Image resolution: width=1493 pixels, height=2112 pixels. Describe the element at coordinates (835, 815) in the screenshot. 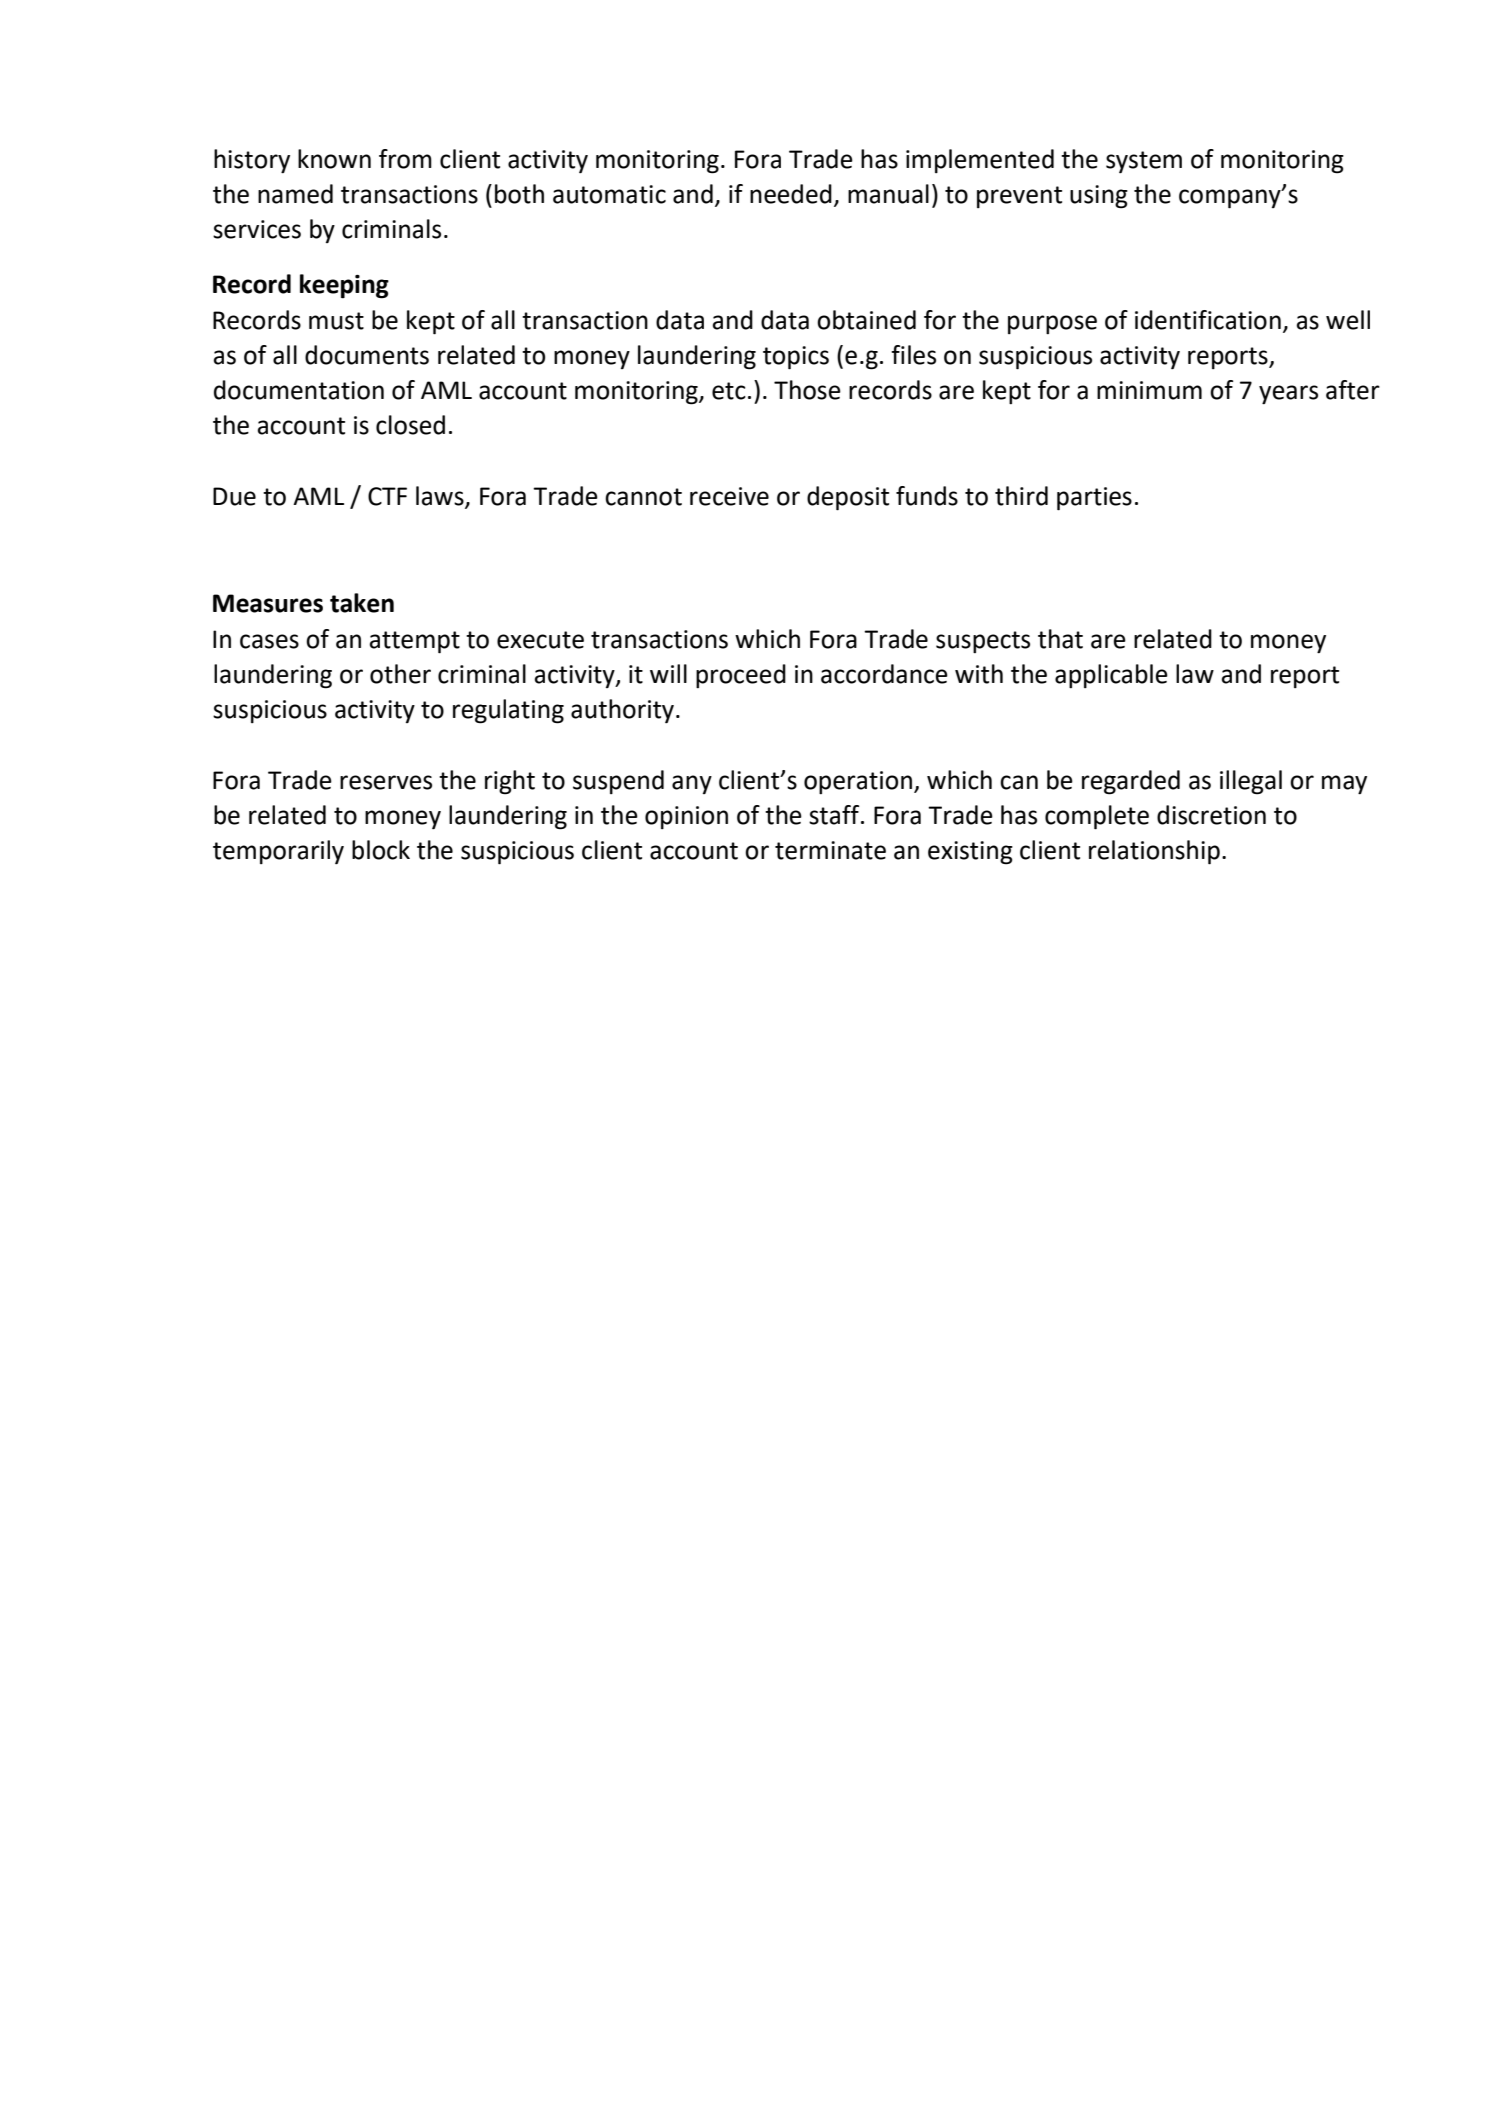

I see `staff` at that location.
